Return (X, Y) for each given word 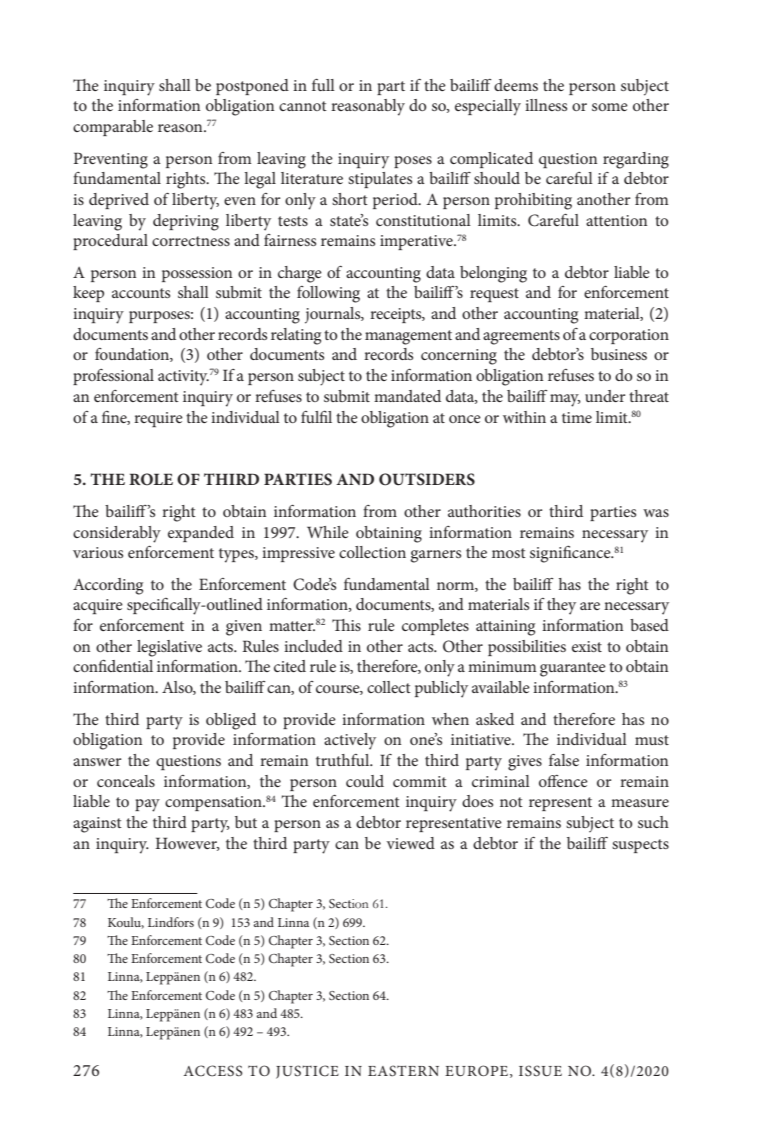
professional (113, 377)
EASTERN (403, 1070)
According (108, 586)
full (323, 85)
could (365, 781)
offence (563, 781)
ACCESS (213, 1071)
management (408, 337)
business (619, 354)
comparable (113, 128)
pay (147, 805)
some (610, 107)
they (561, 606)
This (346, 625)
